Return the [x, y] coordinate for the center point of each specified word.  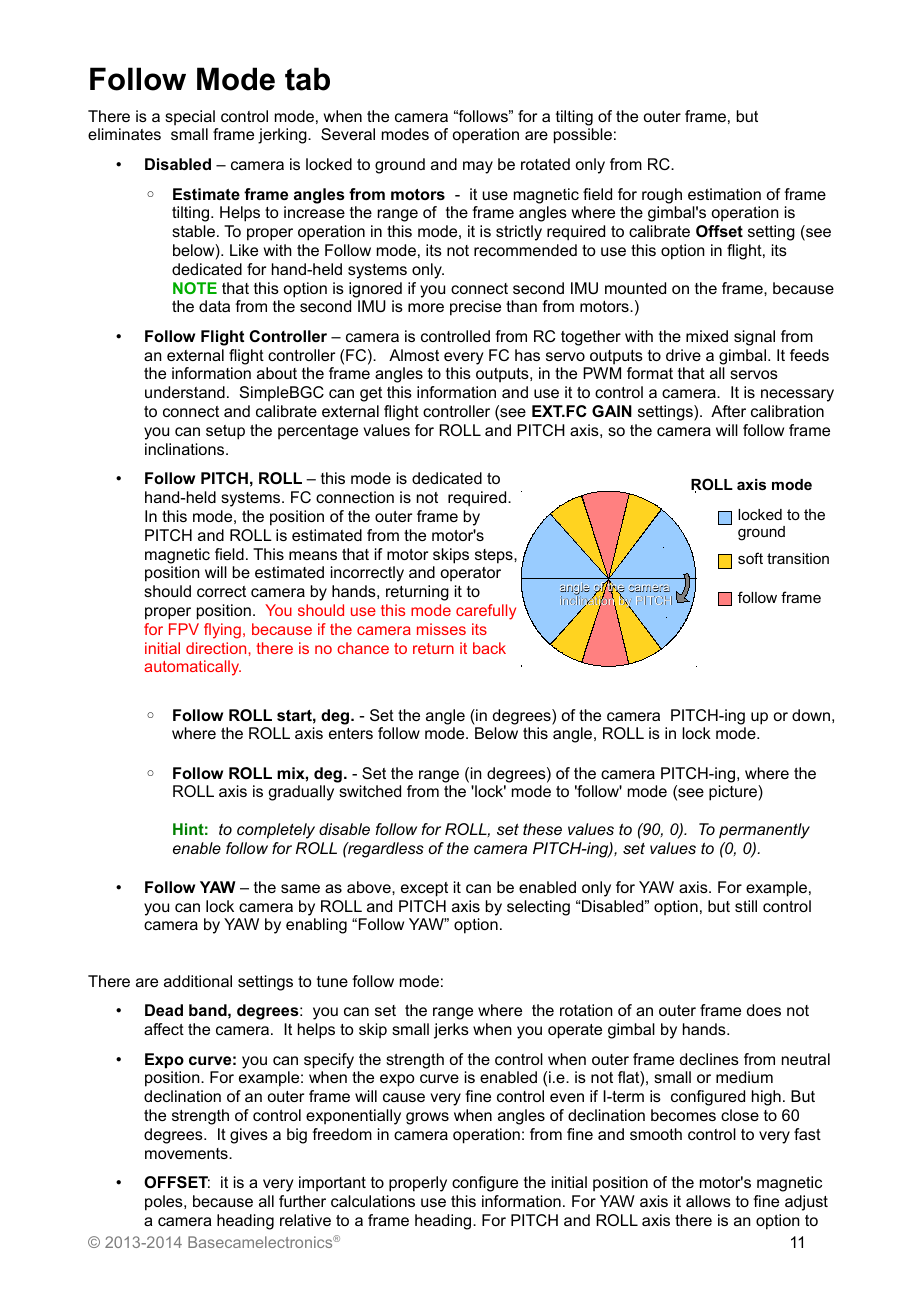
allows [708, 1201]
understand [185, 392]
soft [750, 558]
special [190, 118]
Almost [414, 355]
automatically [192, 668]
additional [198, 981]
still [746, 906]
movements [187, 1153]
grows [427, 1118]
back [489, 648]
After [728, 411]
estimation [724, 194]
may [478, 167]
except [424, 889]
